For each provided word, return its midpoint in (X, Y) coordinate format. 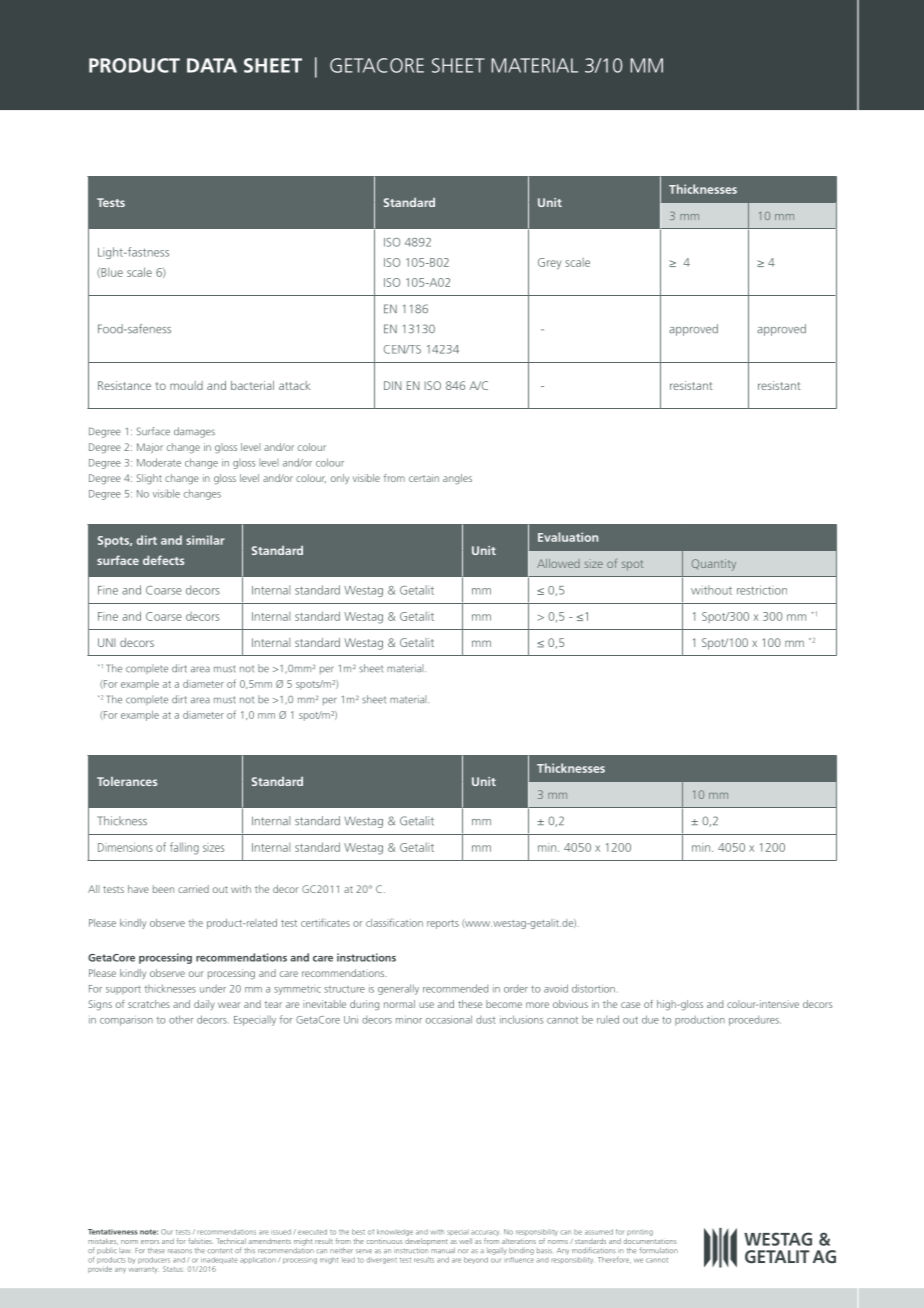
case (630, 1005)
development (426, 1242)
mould (186, 385)
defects (163, 560)
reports (443, 924)
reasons (180, 1251)
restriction (762, 590)
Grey (550, 264)
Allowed (558, 563)
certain (424, 478)
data (212, 65)
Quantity (714, 565)
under (213, 988)
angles (457, 479)
